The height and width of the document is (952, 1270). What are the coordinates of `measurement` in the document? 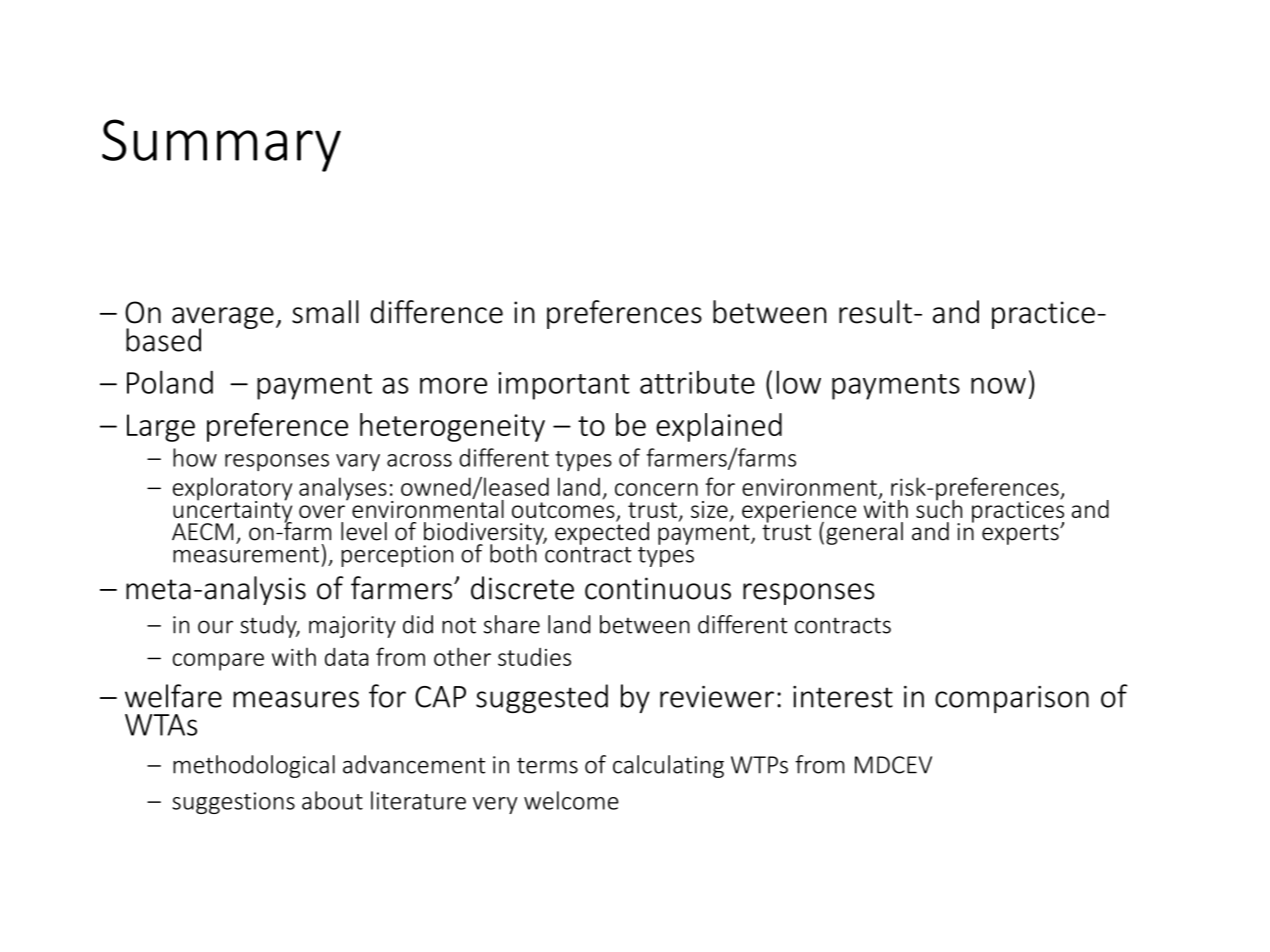 It's located at (246, 555).
